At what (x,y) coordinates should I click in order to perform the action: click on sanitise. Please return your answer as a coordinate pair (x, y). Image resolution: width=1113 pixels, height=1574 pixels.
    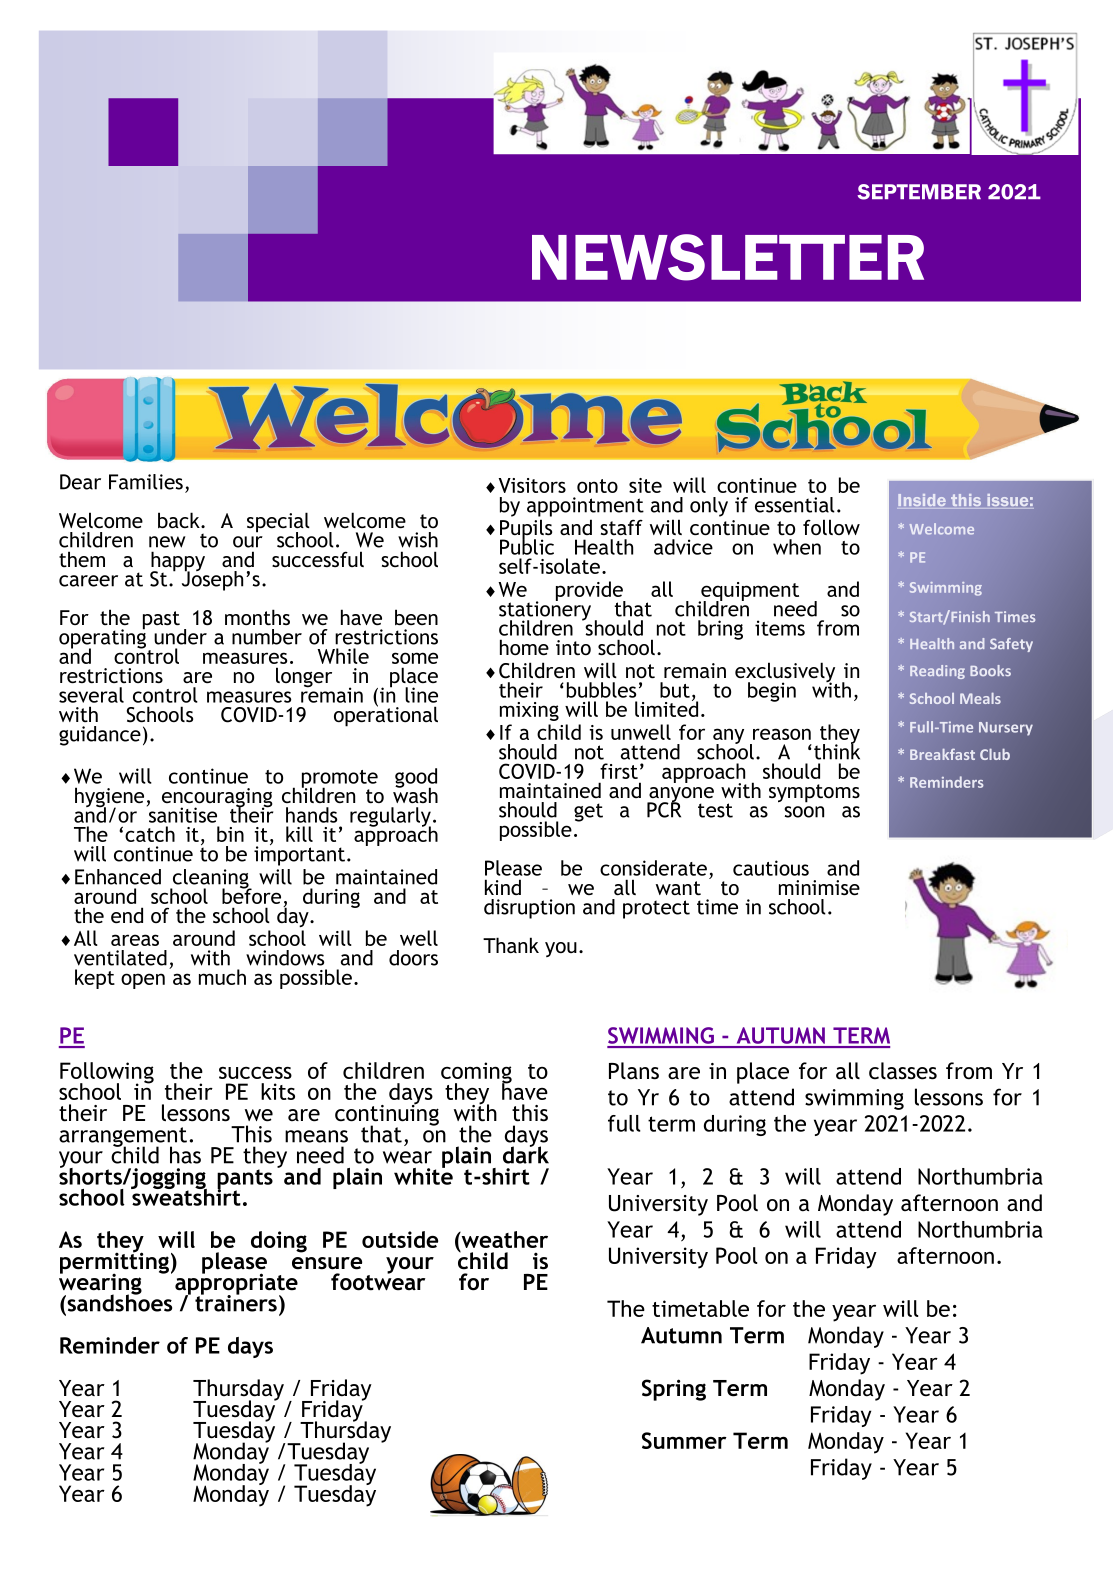
    Looking at the image, I should click on (182, 814).
